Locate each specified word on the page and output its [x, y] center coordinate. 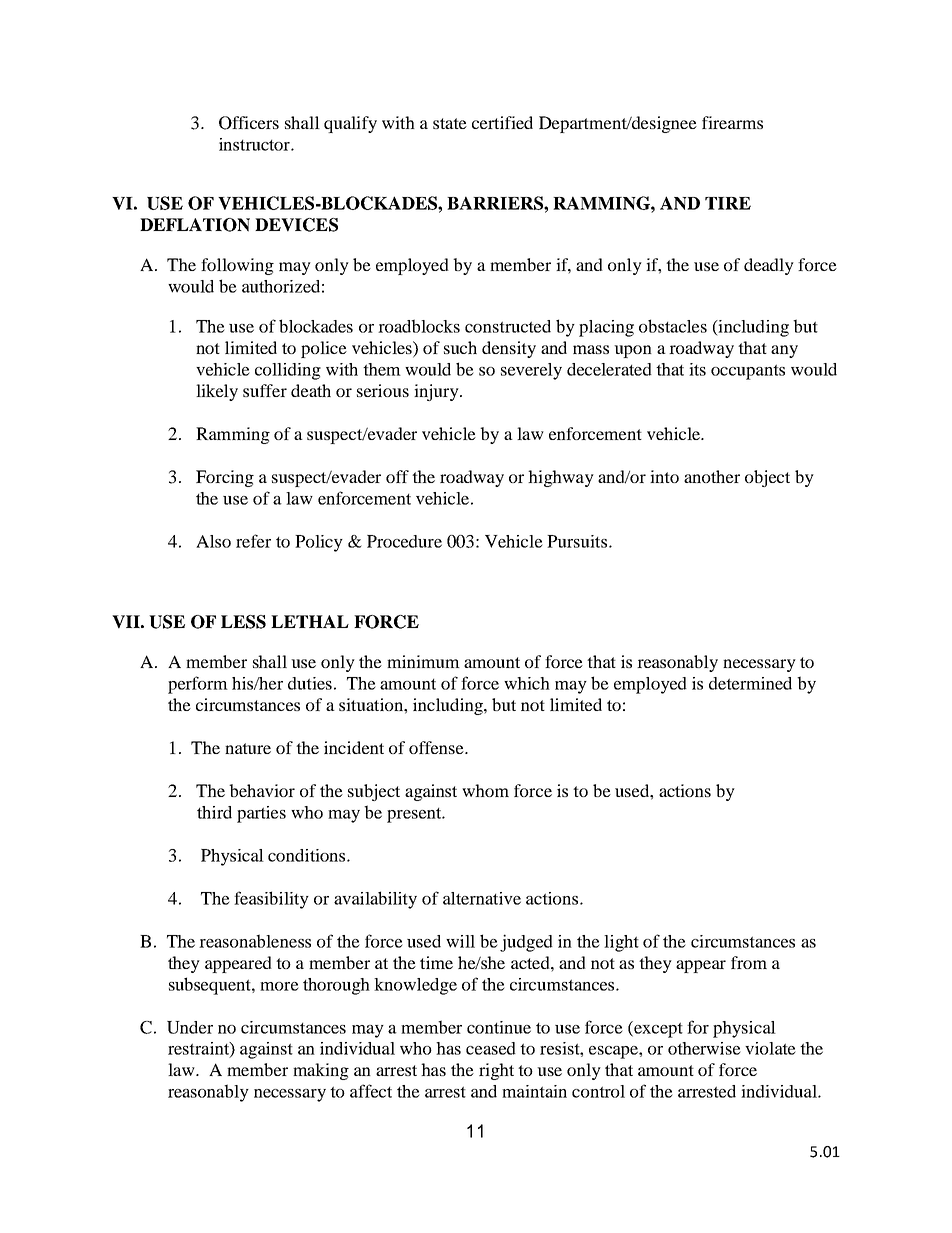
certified [502, 122]
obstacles [673, 326]
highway [561, 478]
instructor [255, 144]
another [712, 476]
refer [253, 541]
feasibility [271, 900]
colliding [288, 371]
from [749, 962]
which [527, 683]
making [321, 1071]
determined [750, 683]
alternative [482, 898]
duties [310, 683]
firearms [732, 122]
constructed [508, 326]
